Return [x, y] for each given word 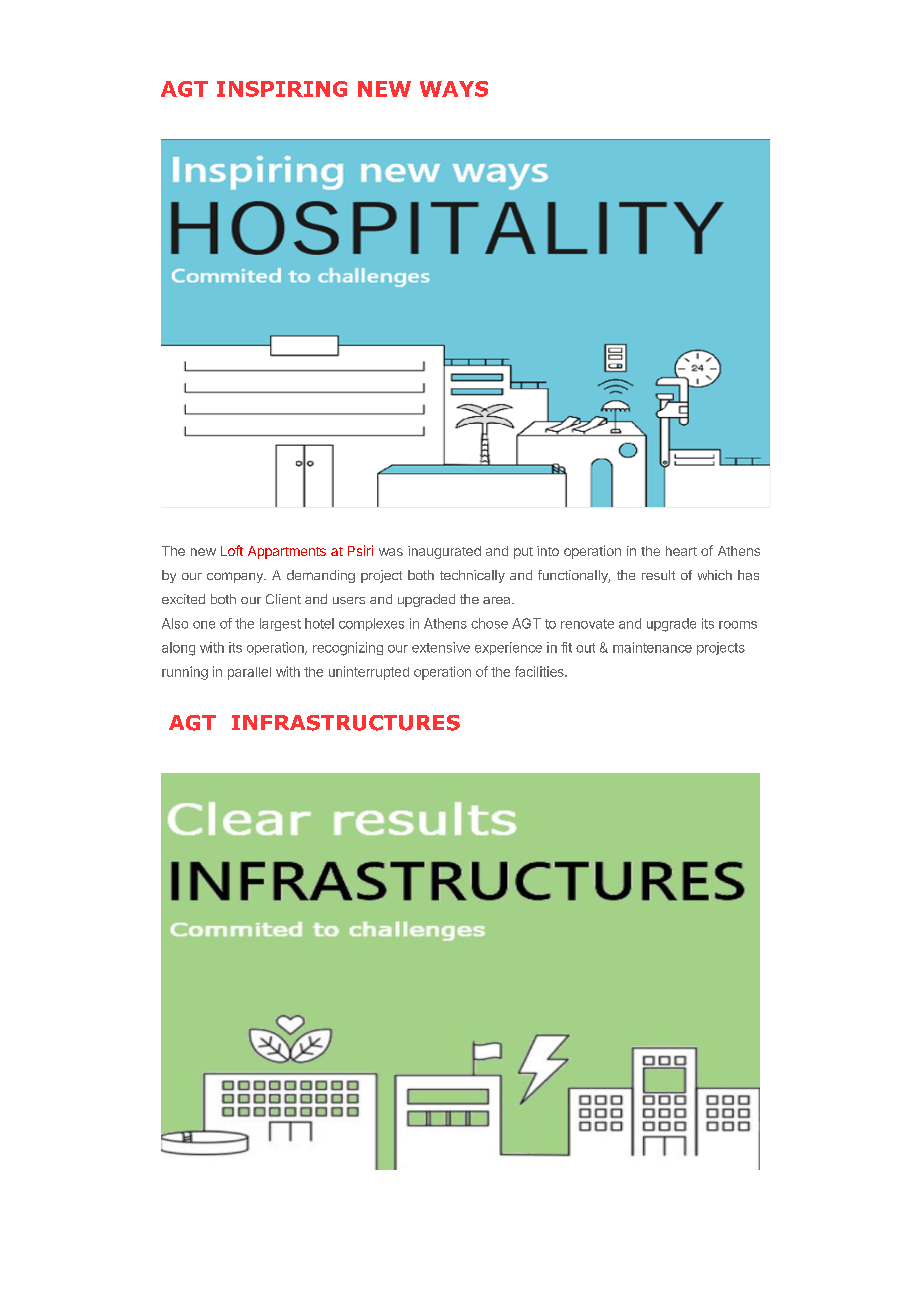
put [523, 553]
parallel [249, 673]
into [548, 551]
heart [681, 551]
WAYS [454, 89]
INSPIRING [282, 89]
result [658, 575]
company [236, 577]
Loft [232, 550]
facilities [540, 671]
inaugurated [444, 552]
